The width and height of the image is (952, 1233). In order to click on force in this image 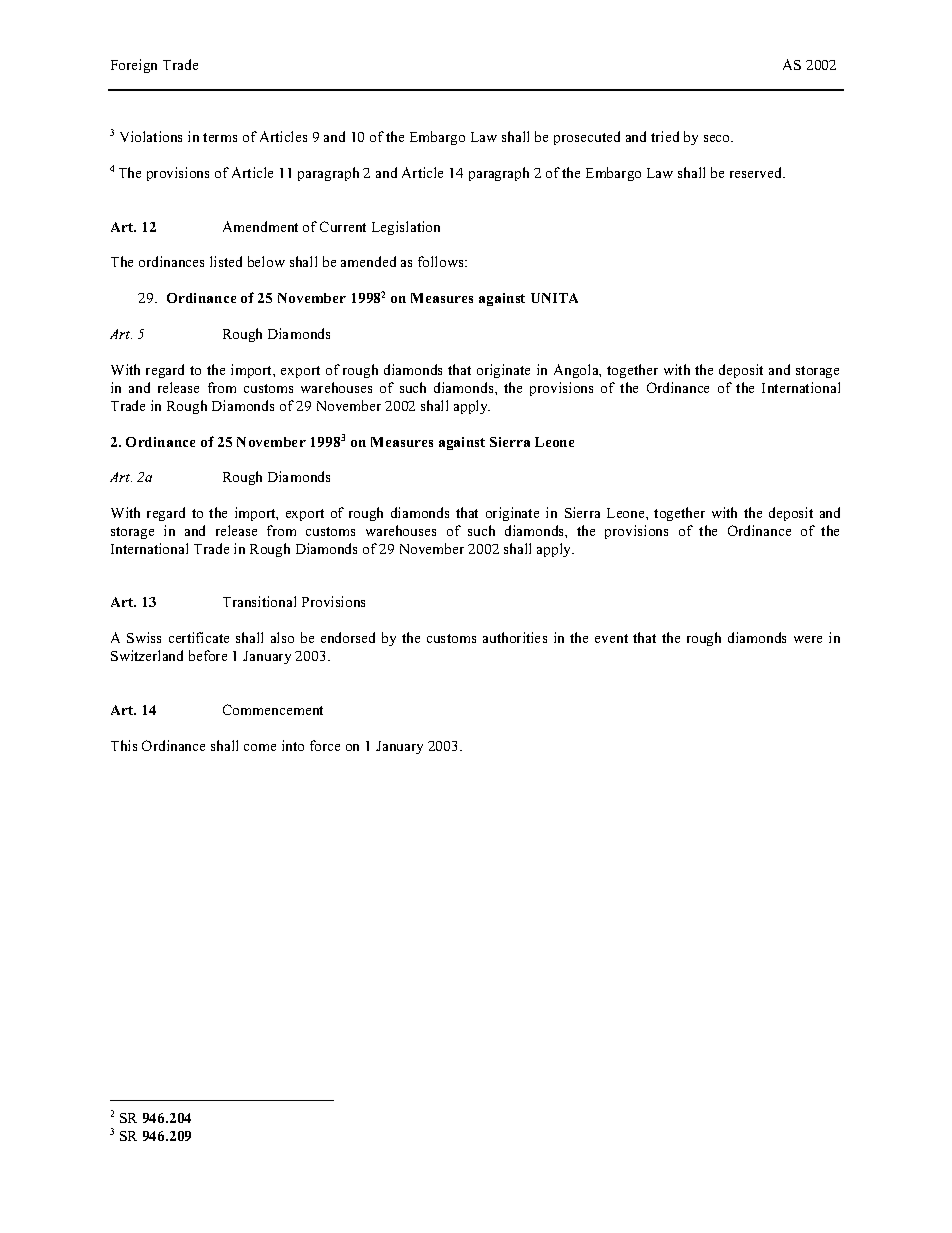, I will do `click(325, 745)`.
